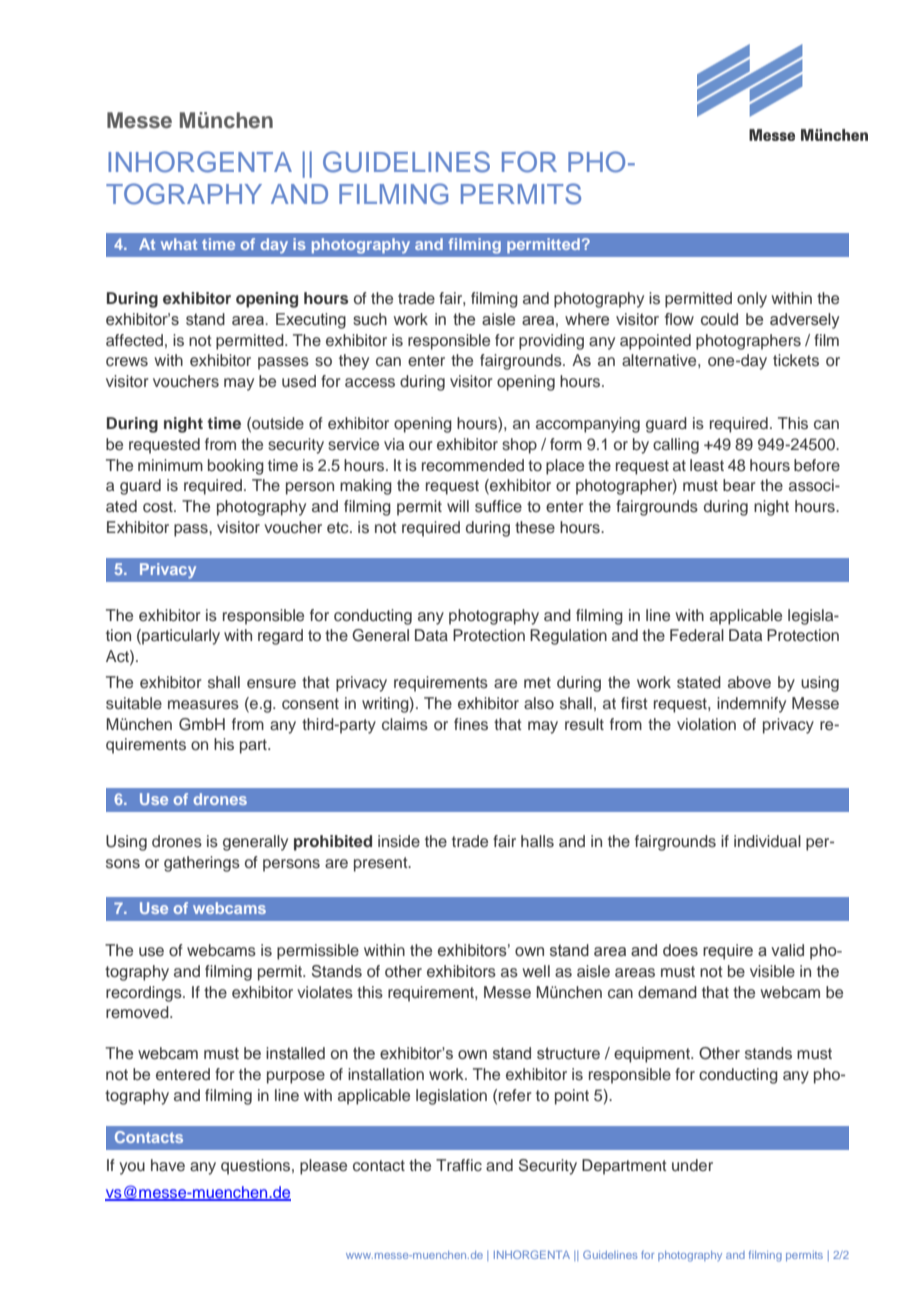  What do you see at coordinates (179, 244) in the screenshot?
I see `what` at bounding box center [179, 244].
